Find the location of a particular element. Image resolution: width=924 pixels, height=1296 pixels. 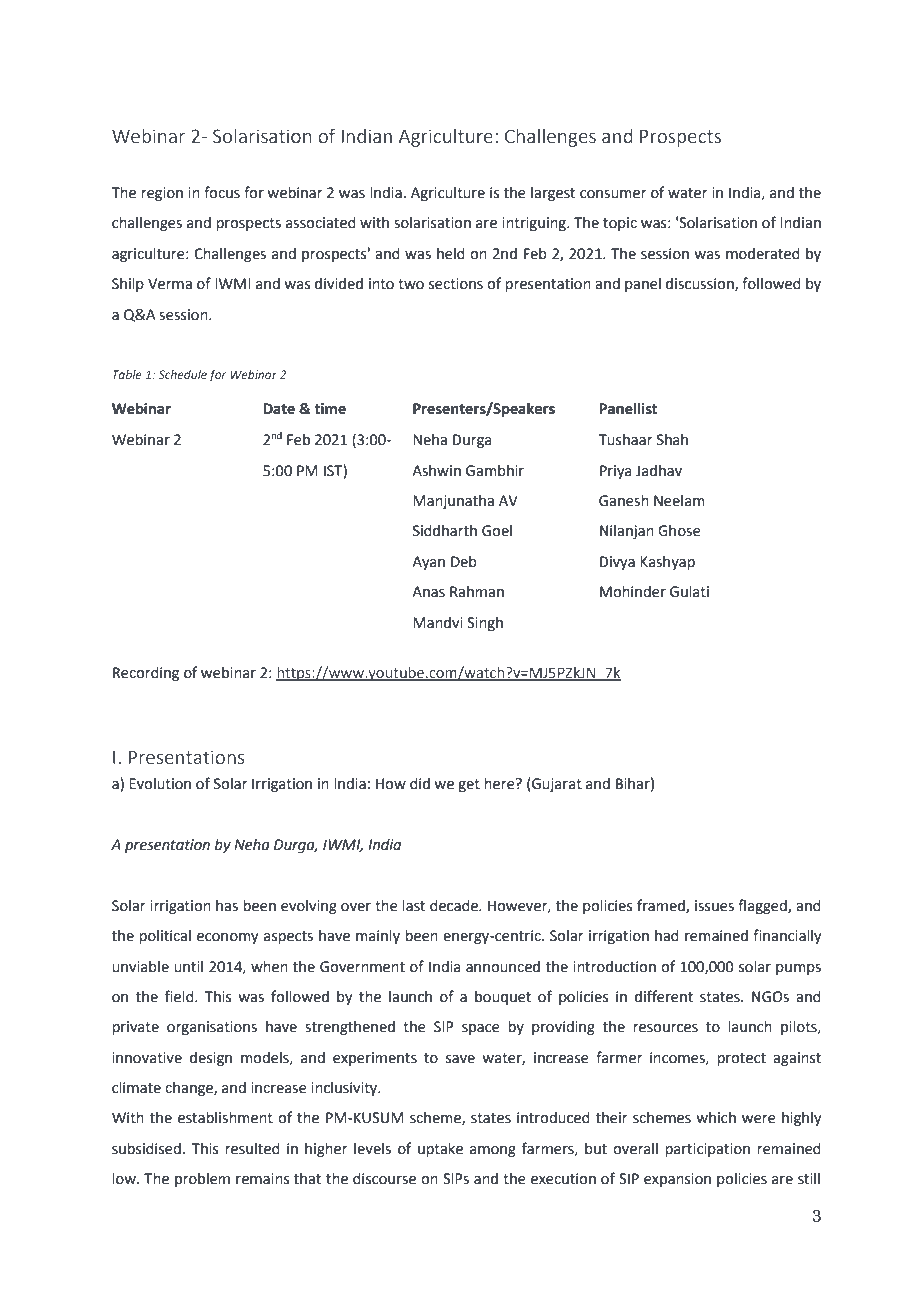

Gulati is located at coordinates (689, 592).
